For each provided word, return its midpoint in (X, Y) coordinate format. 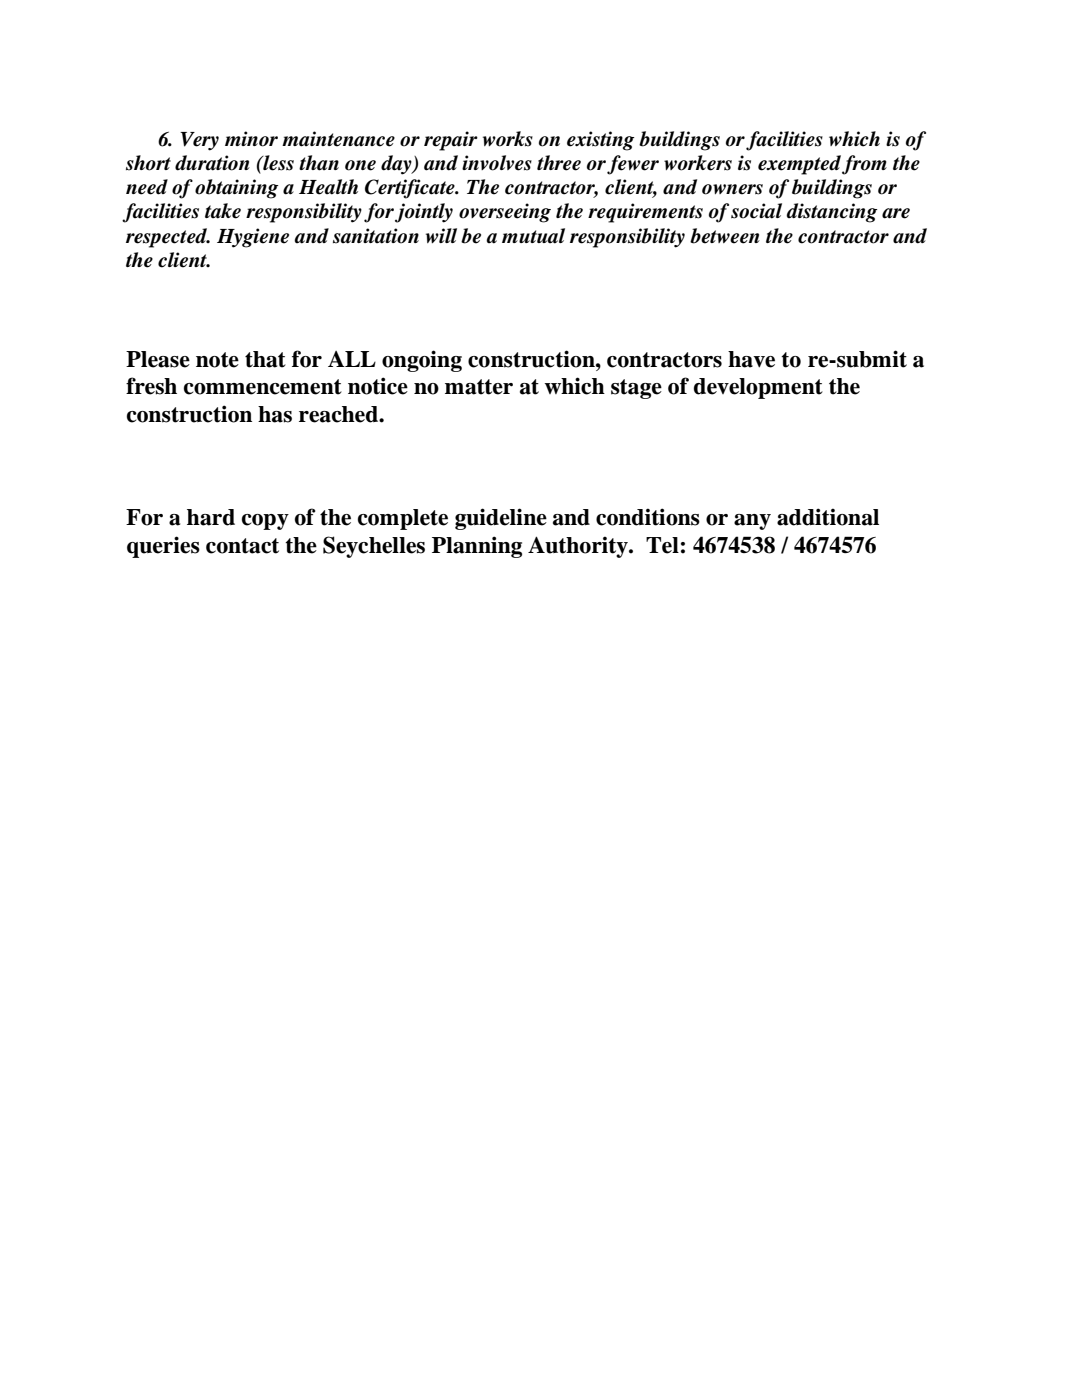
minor (251, 139)
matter (479, 387)
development (758, 388)
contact (242, 546)
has (275, 414)
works (508, 139)
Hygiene (253, 238)
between (725, 236)
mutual (533, 236)
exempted (799, 165)
